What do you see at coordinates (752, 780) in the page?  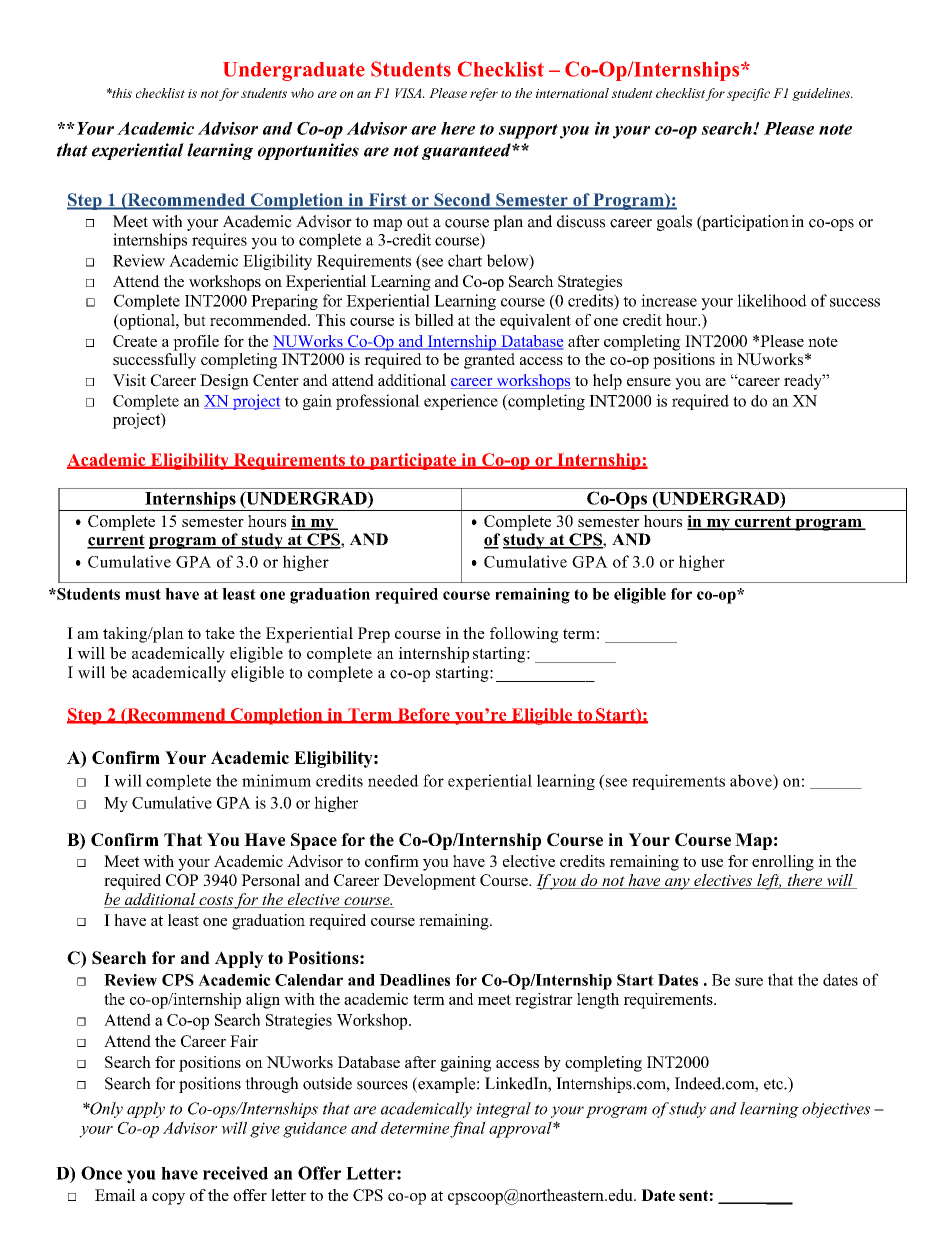 I see `above` at bounding box center [752, 780].
